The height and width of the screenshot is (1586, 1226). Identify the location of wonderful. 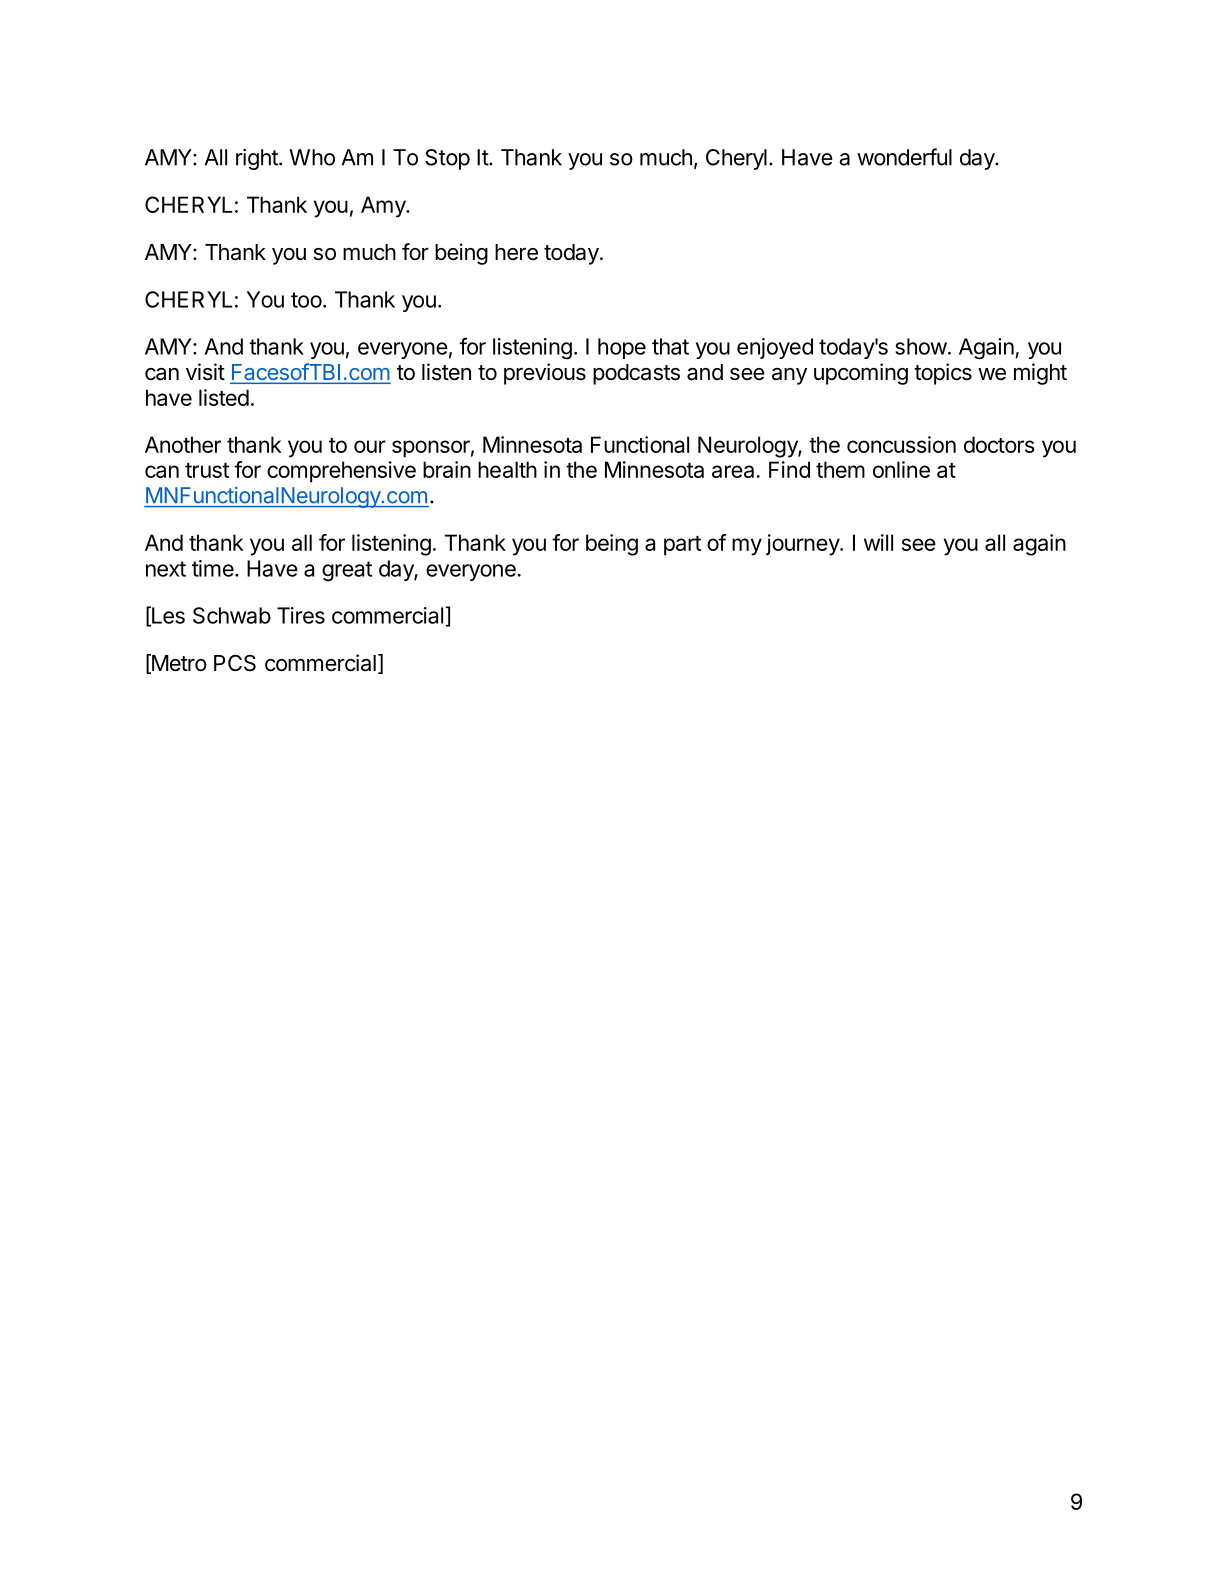
(904, 157).
